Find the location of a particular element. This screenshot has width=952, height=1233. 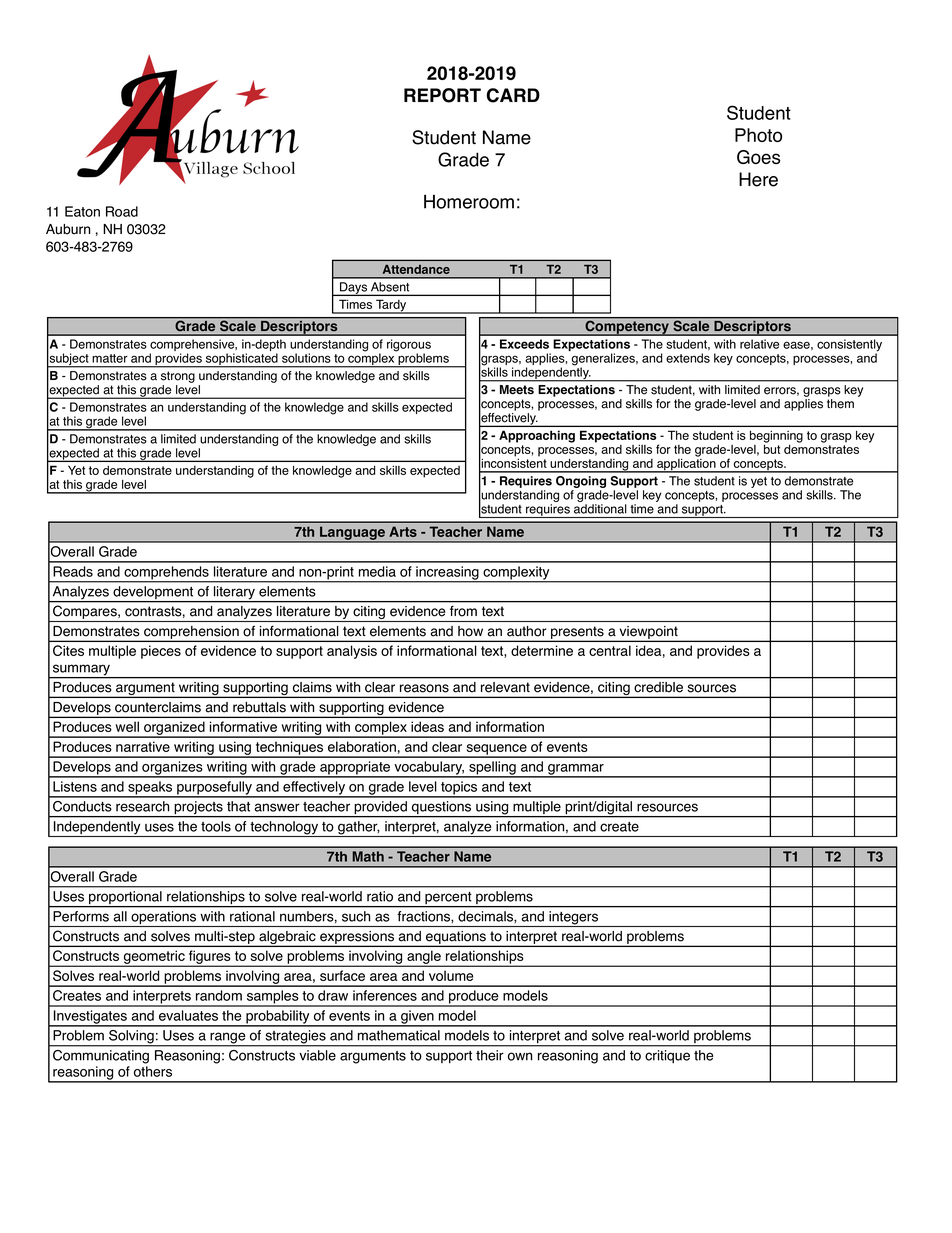

development is located at coordinates (153, 594).
